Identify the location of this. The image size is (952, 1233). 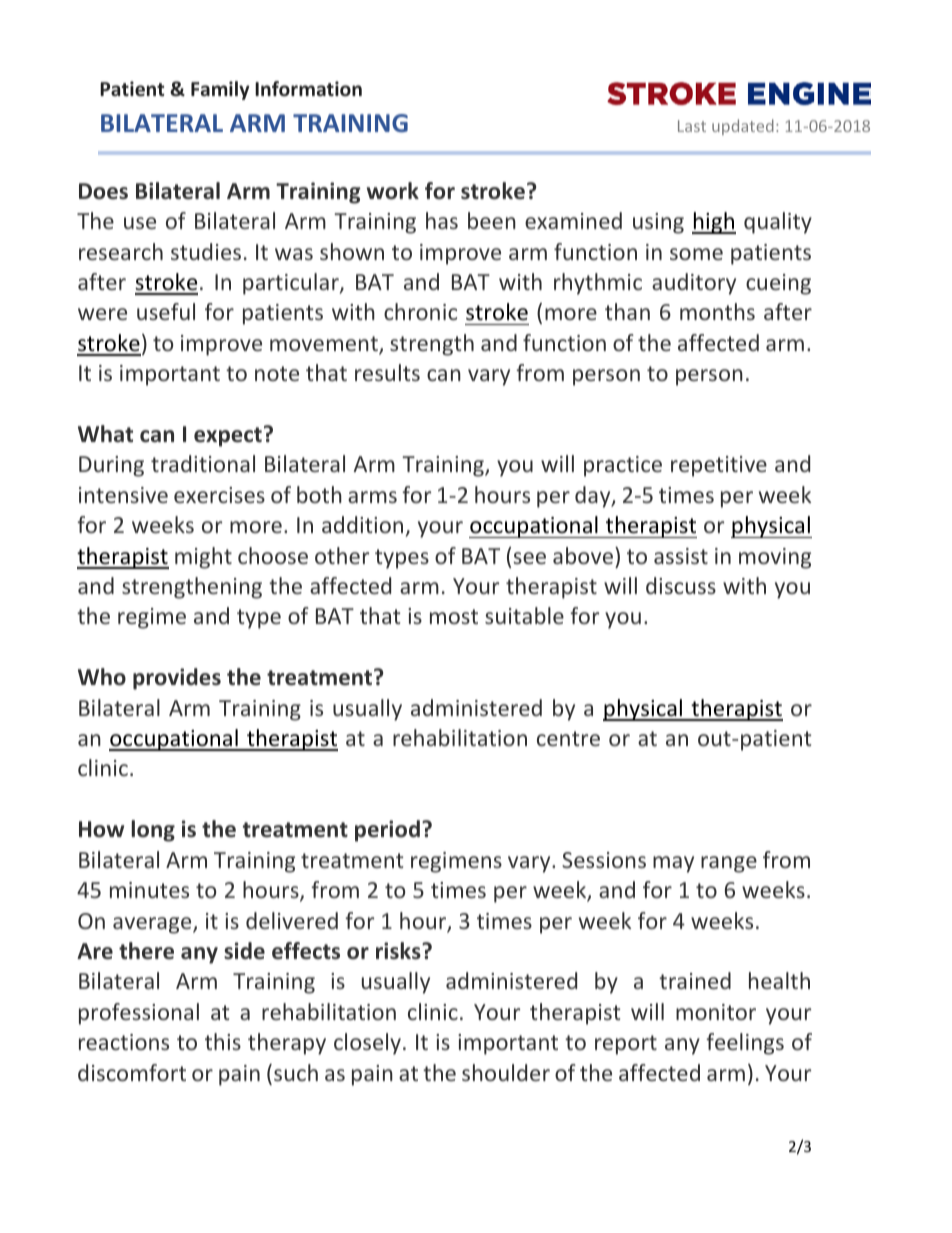
(223, 1041).
